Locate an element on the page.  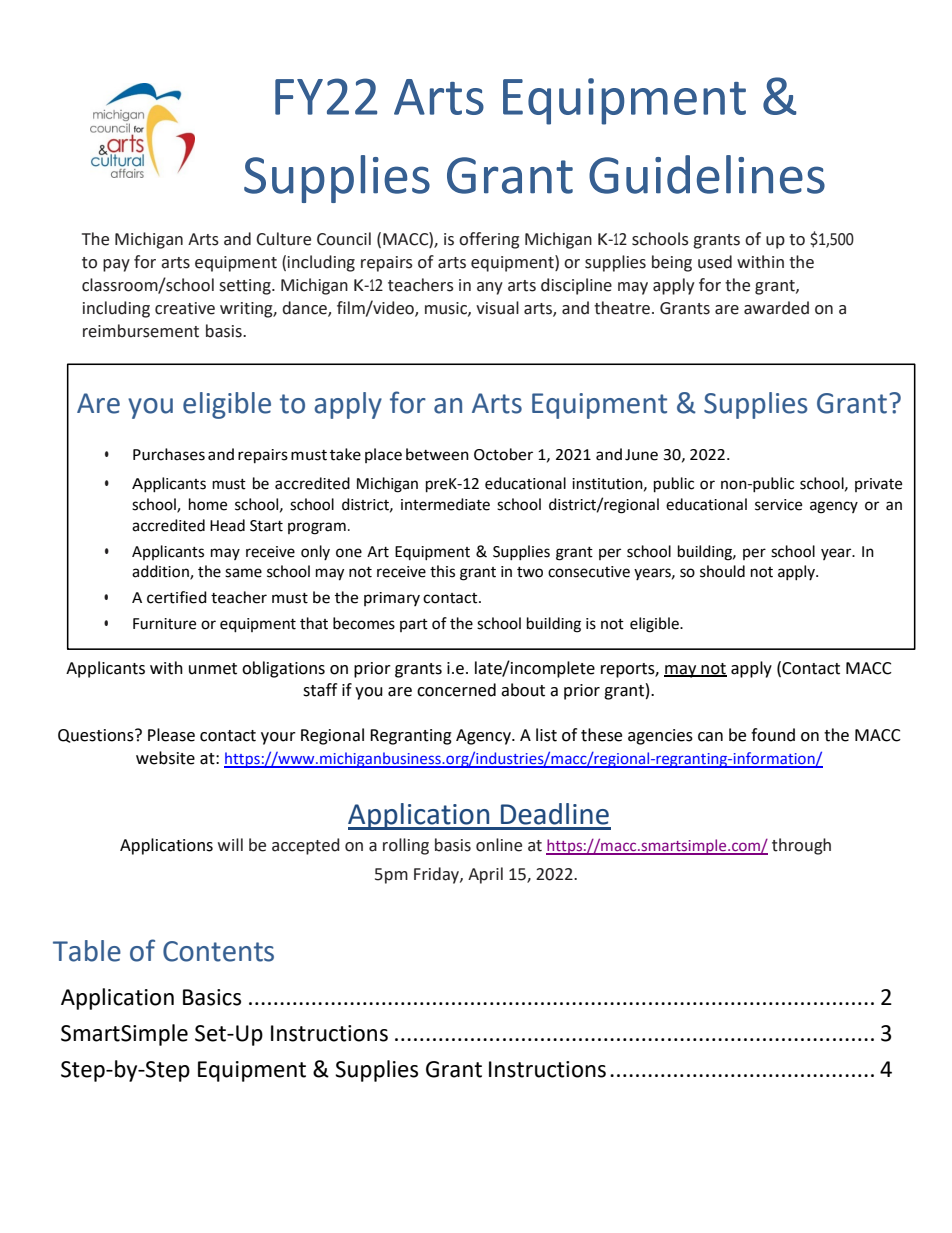
Guidelines is located at coordinates (707, 174).
